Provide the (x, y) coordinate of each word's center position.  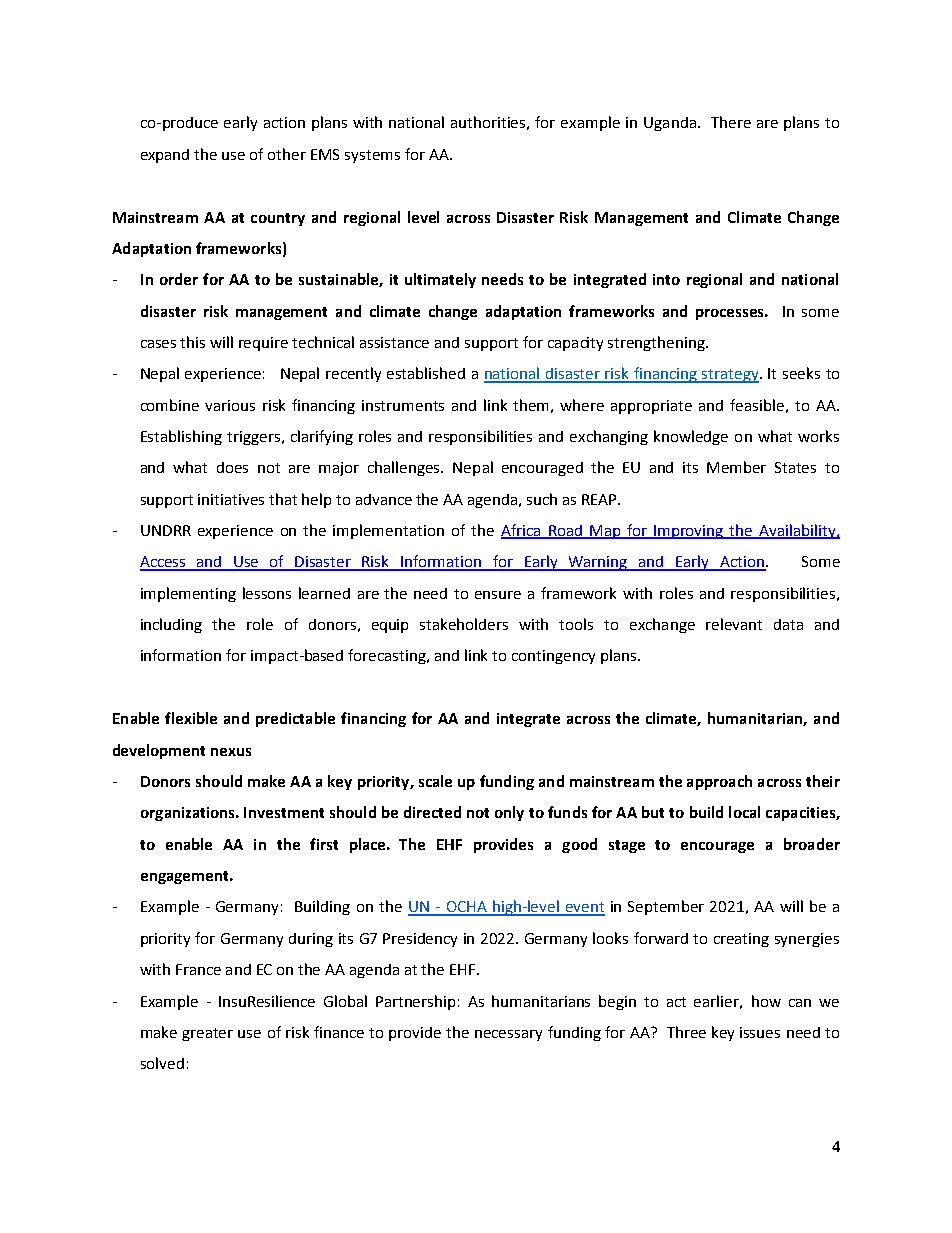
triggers (253, 438)
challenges (405, 468)
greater (207, 1034)
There (731, 122)
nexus (231, 752)
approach (719, 782)
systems (372, 156)
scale (435, 781)
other (287, 154)
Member (736, 467)
